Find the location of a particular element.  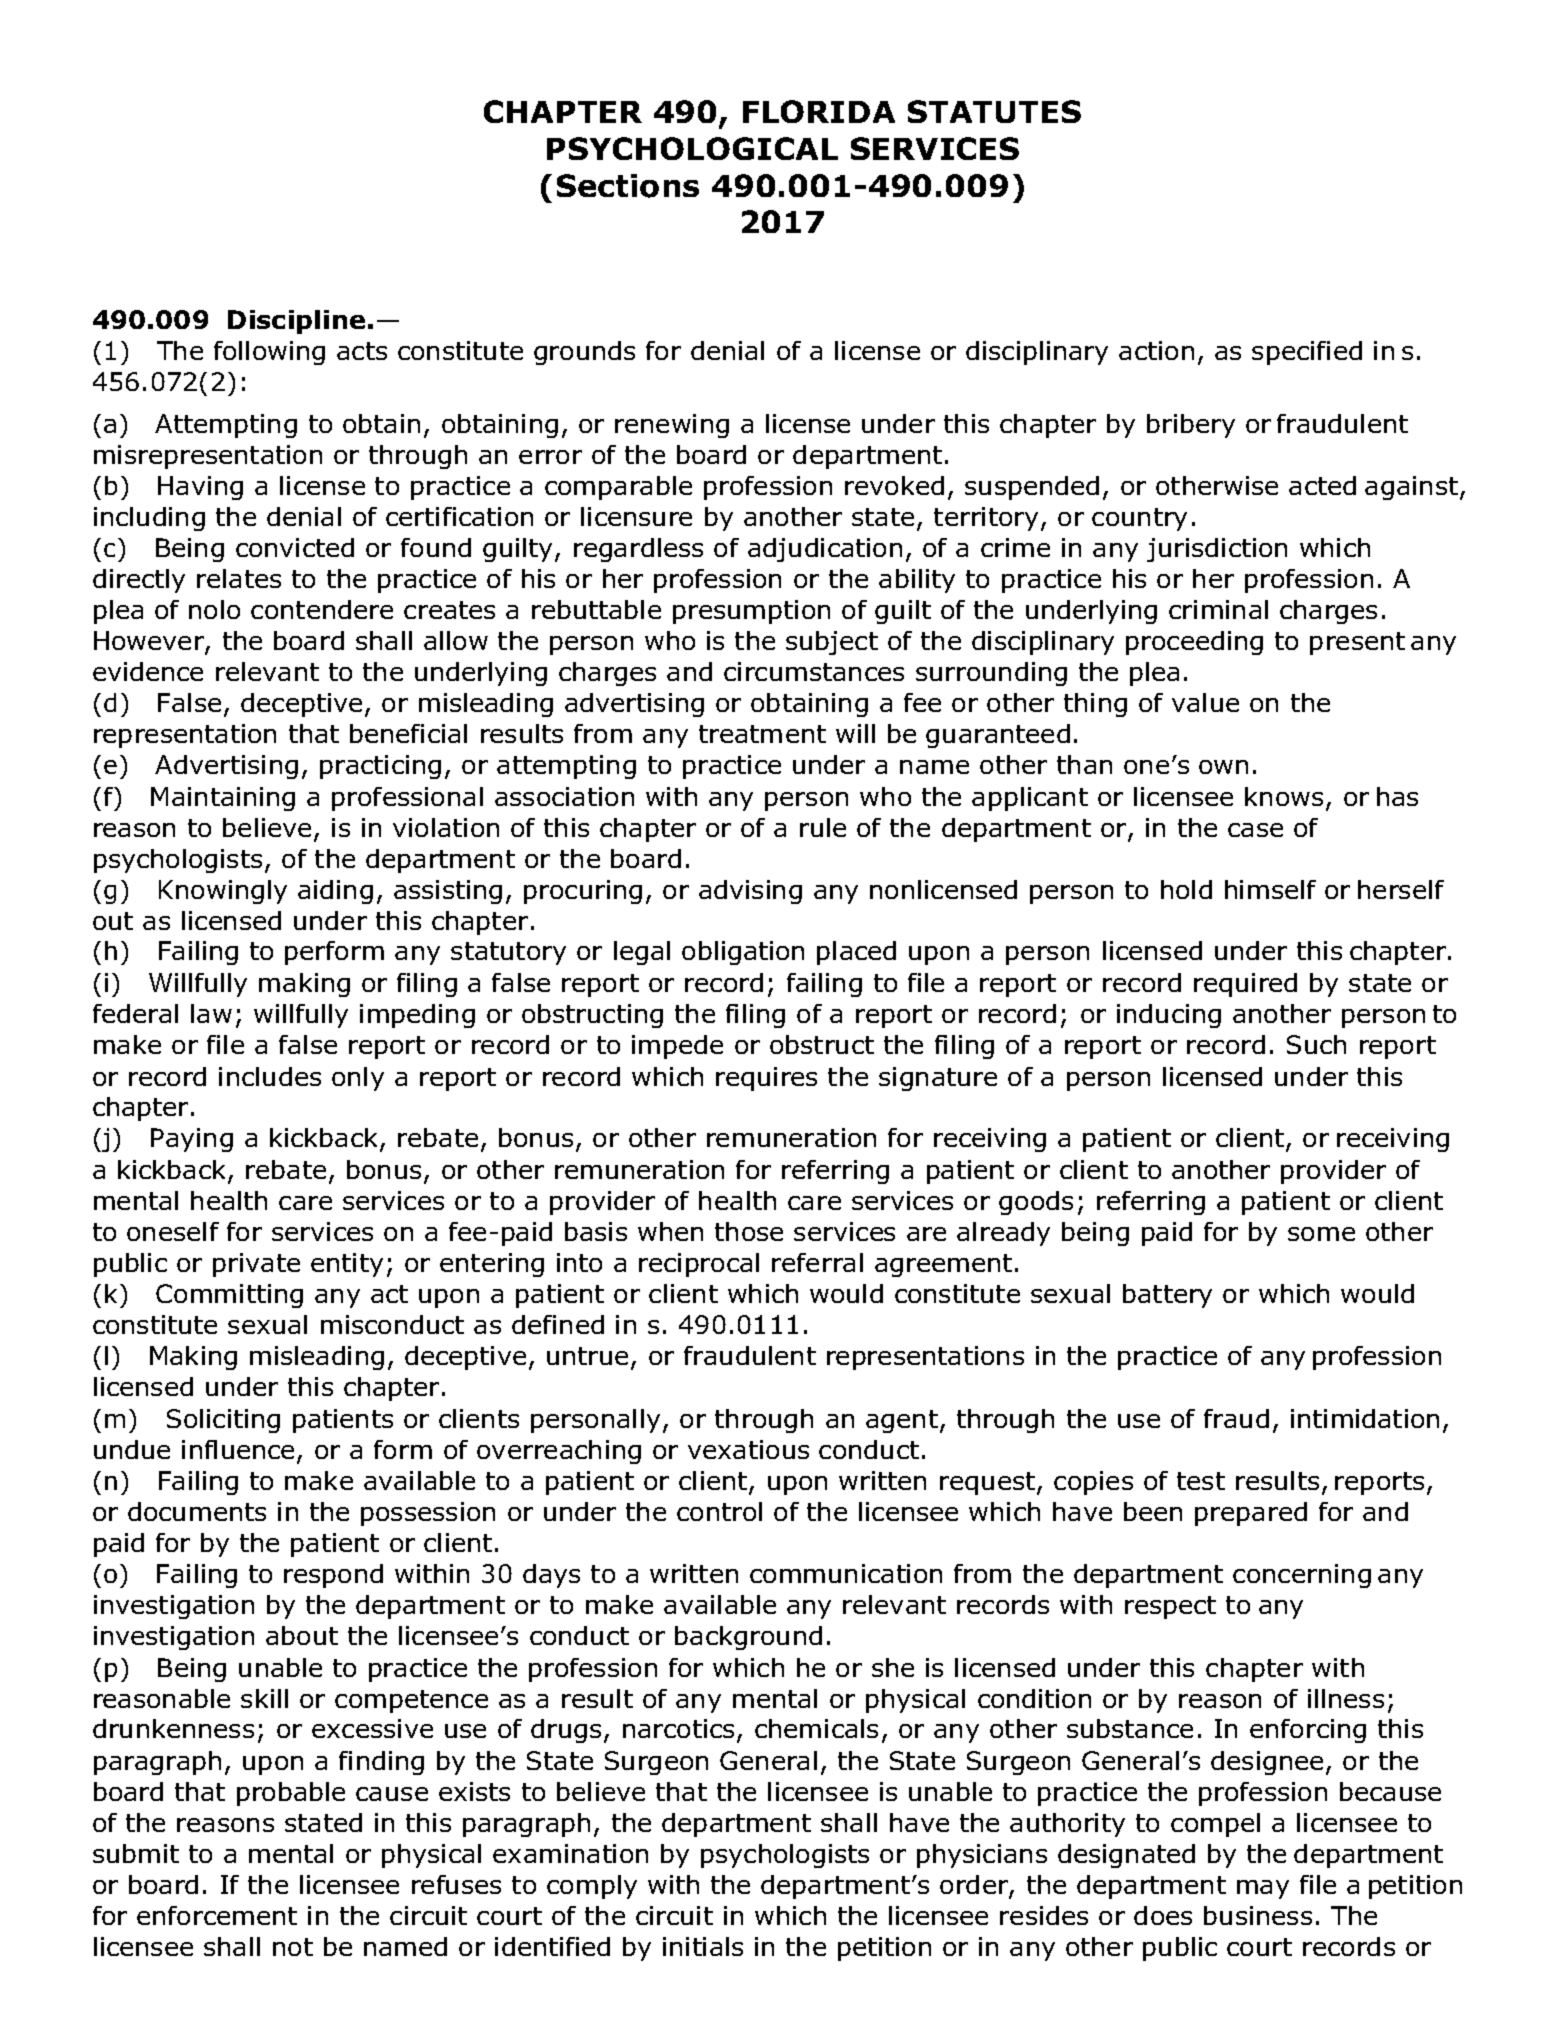

specified is located at coordinates (1307, 353).
